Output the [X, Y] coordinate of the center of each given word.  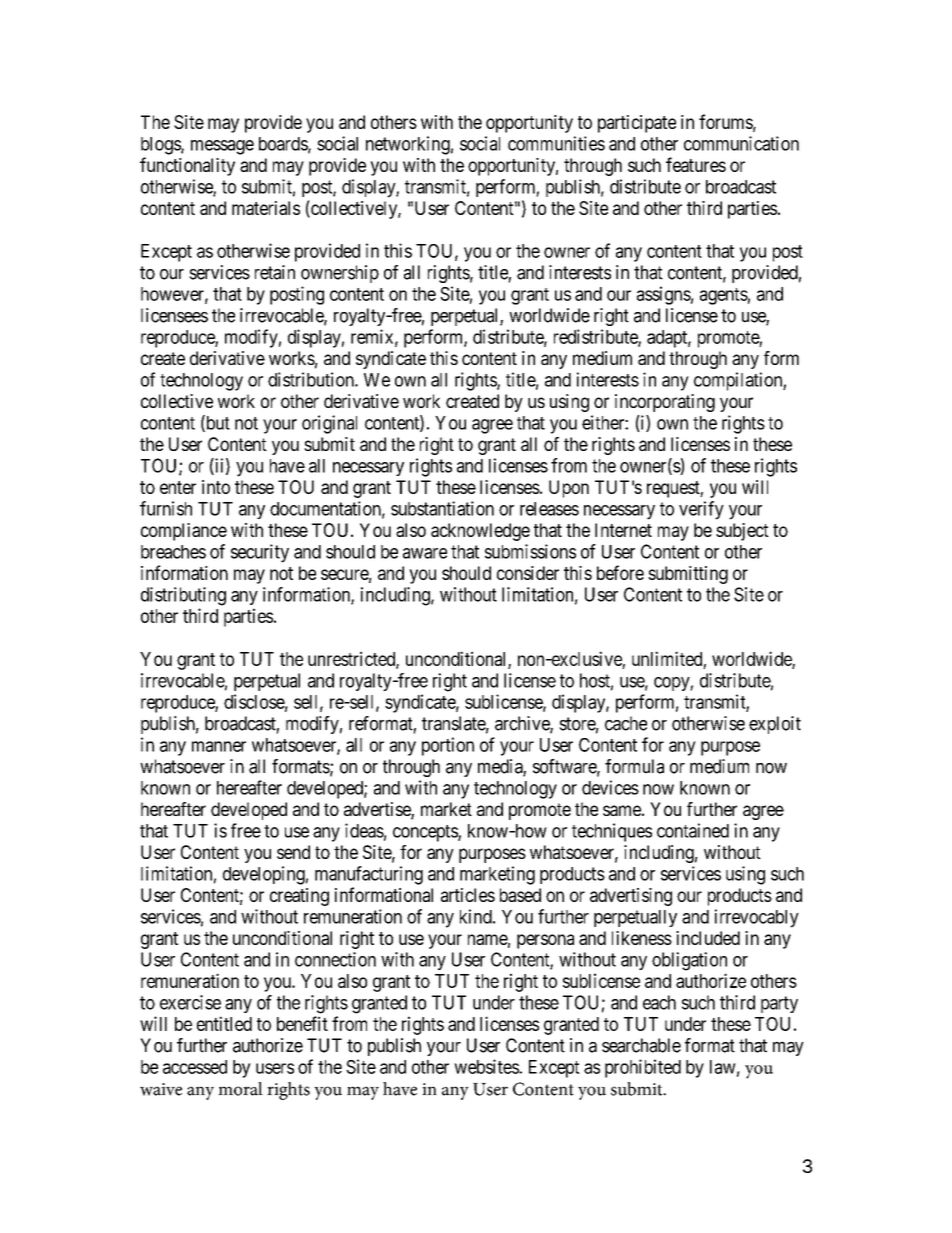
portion [448, 746]
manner [219, 746]
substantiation [442, 508]
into [216, 487]
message [222, 147]
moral [240, 1089]
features [696, 164]
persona [545, 941]
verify [701, 510]
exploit [775, 725]
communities [556, 143]
